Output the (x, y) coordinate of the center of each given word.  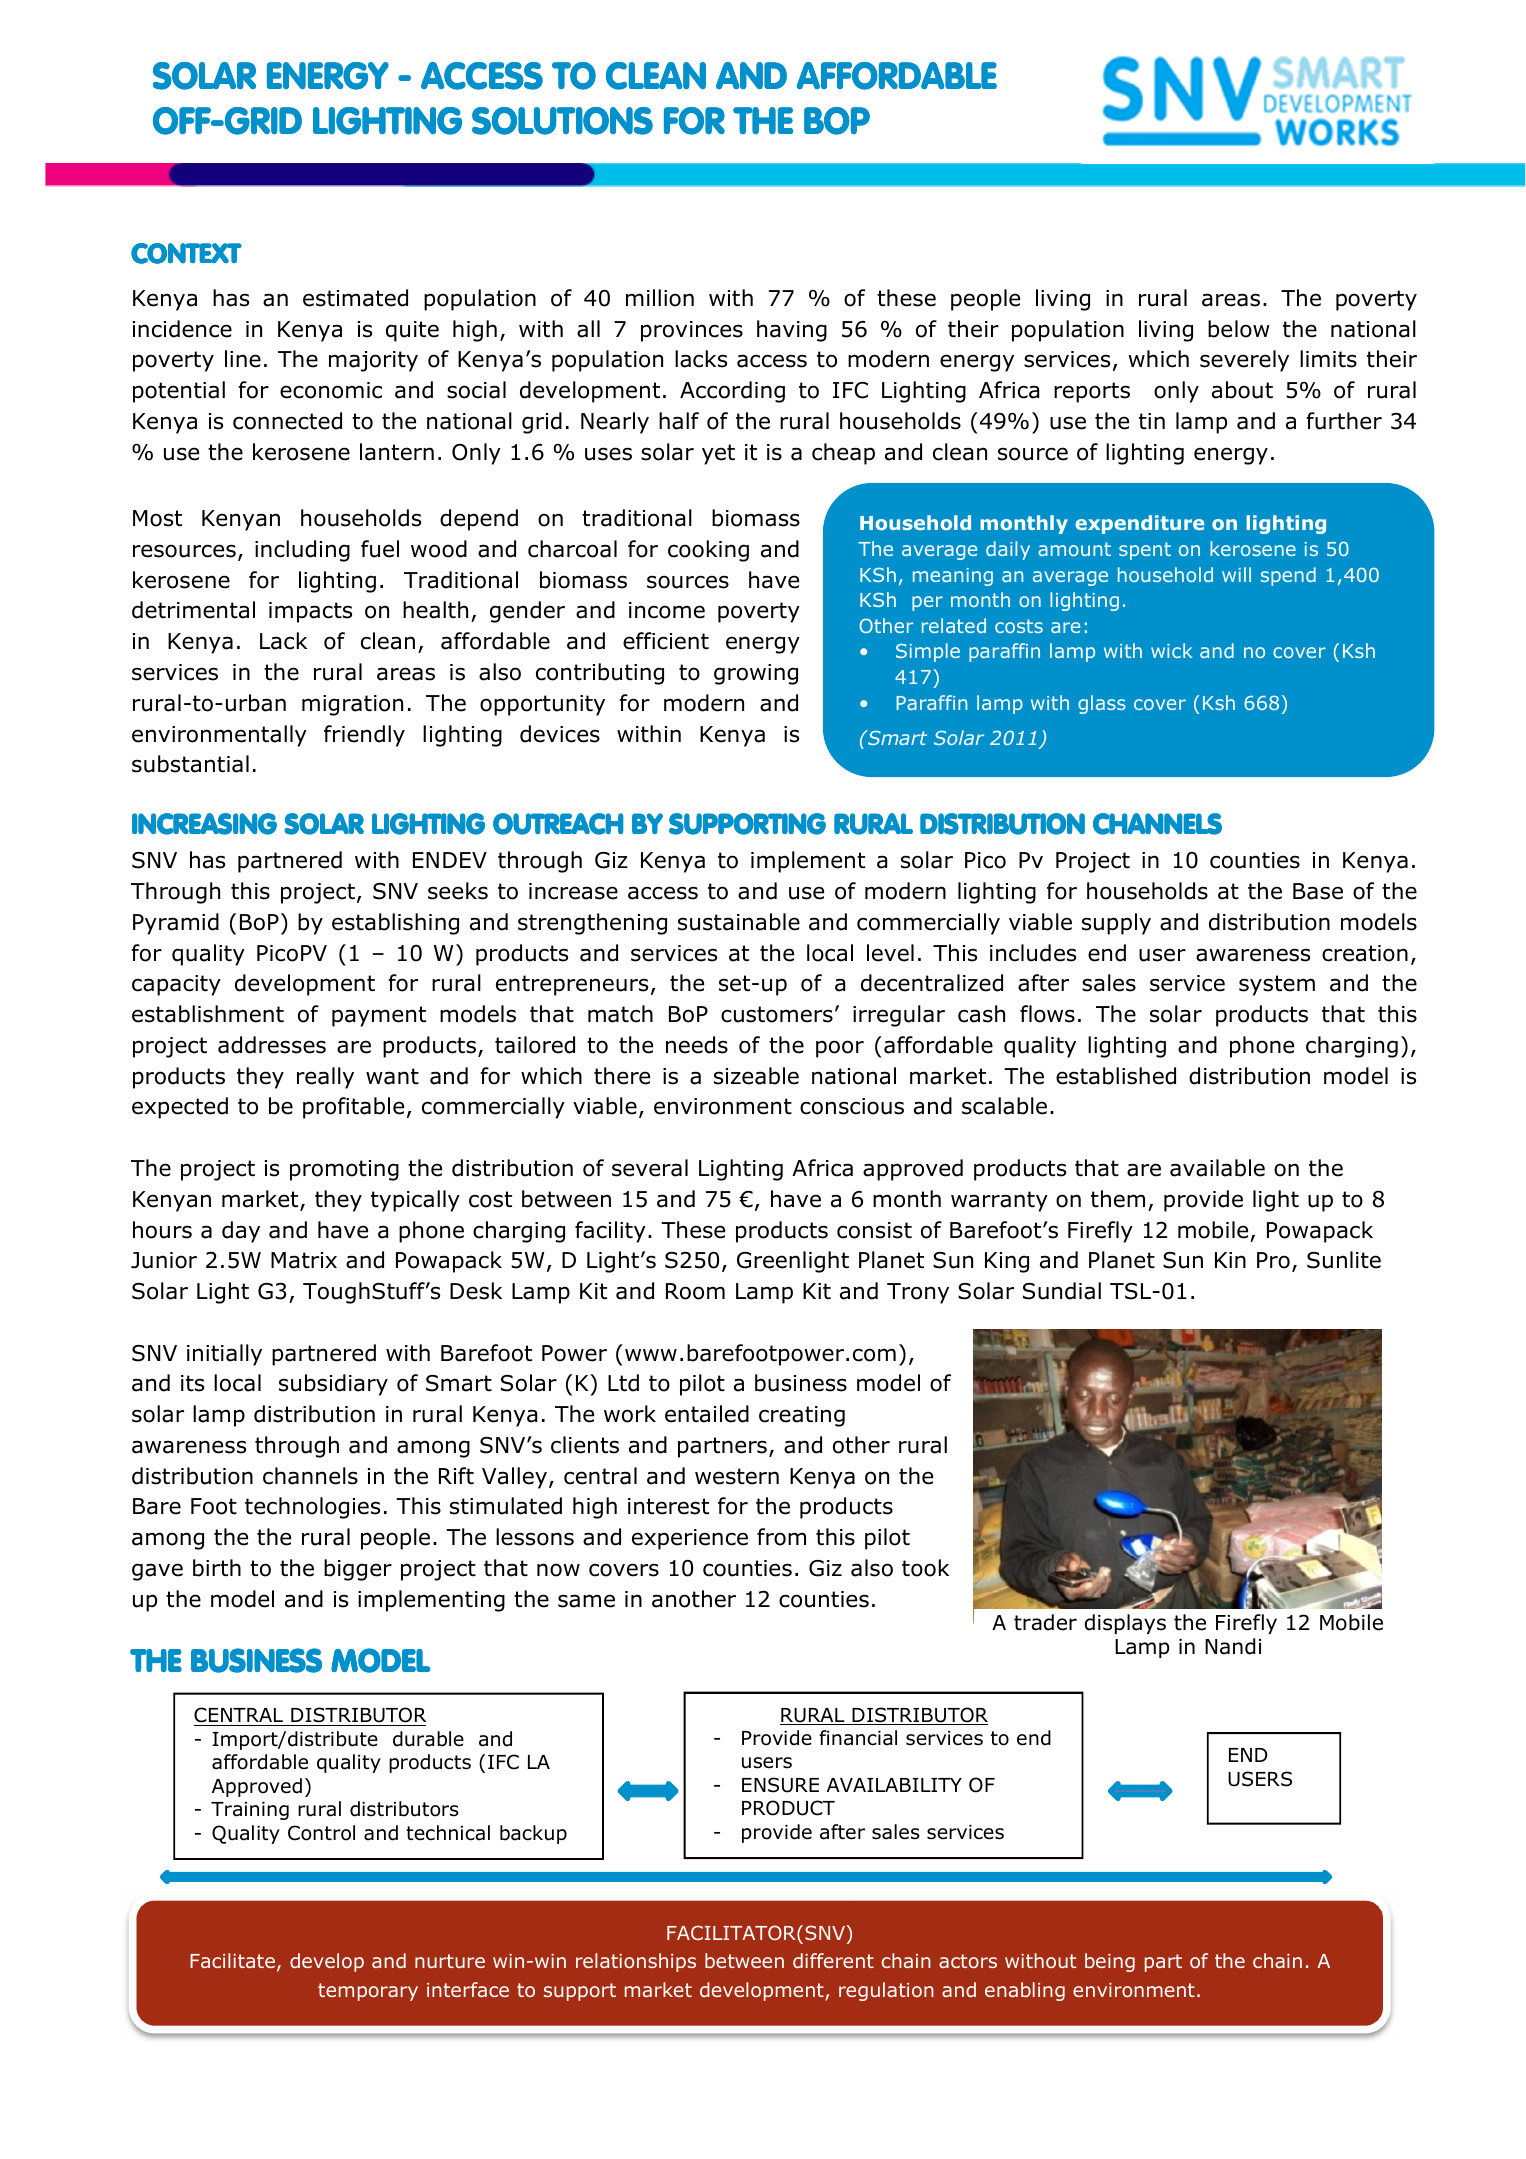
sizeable (756, 1076)
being (1110, 1962)
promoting (344, 1170)
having (792, 331)
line (243, 359)
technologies (312, 1508)
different (833, 1960)
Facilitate (232, 1960)
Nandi (1233, 1646)
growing (756, 674)
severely (1244, 361)
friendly (364, 736)
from (781, 1537)
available (1217, 1168)
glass (1102, 704)
